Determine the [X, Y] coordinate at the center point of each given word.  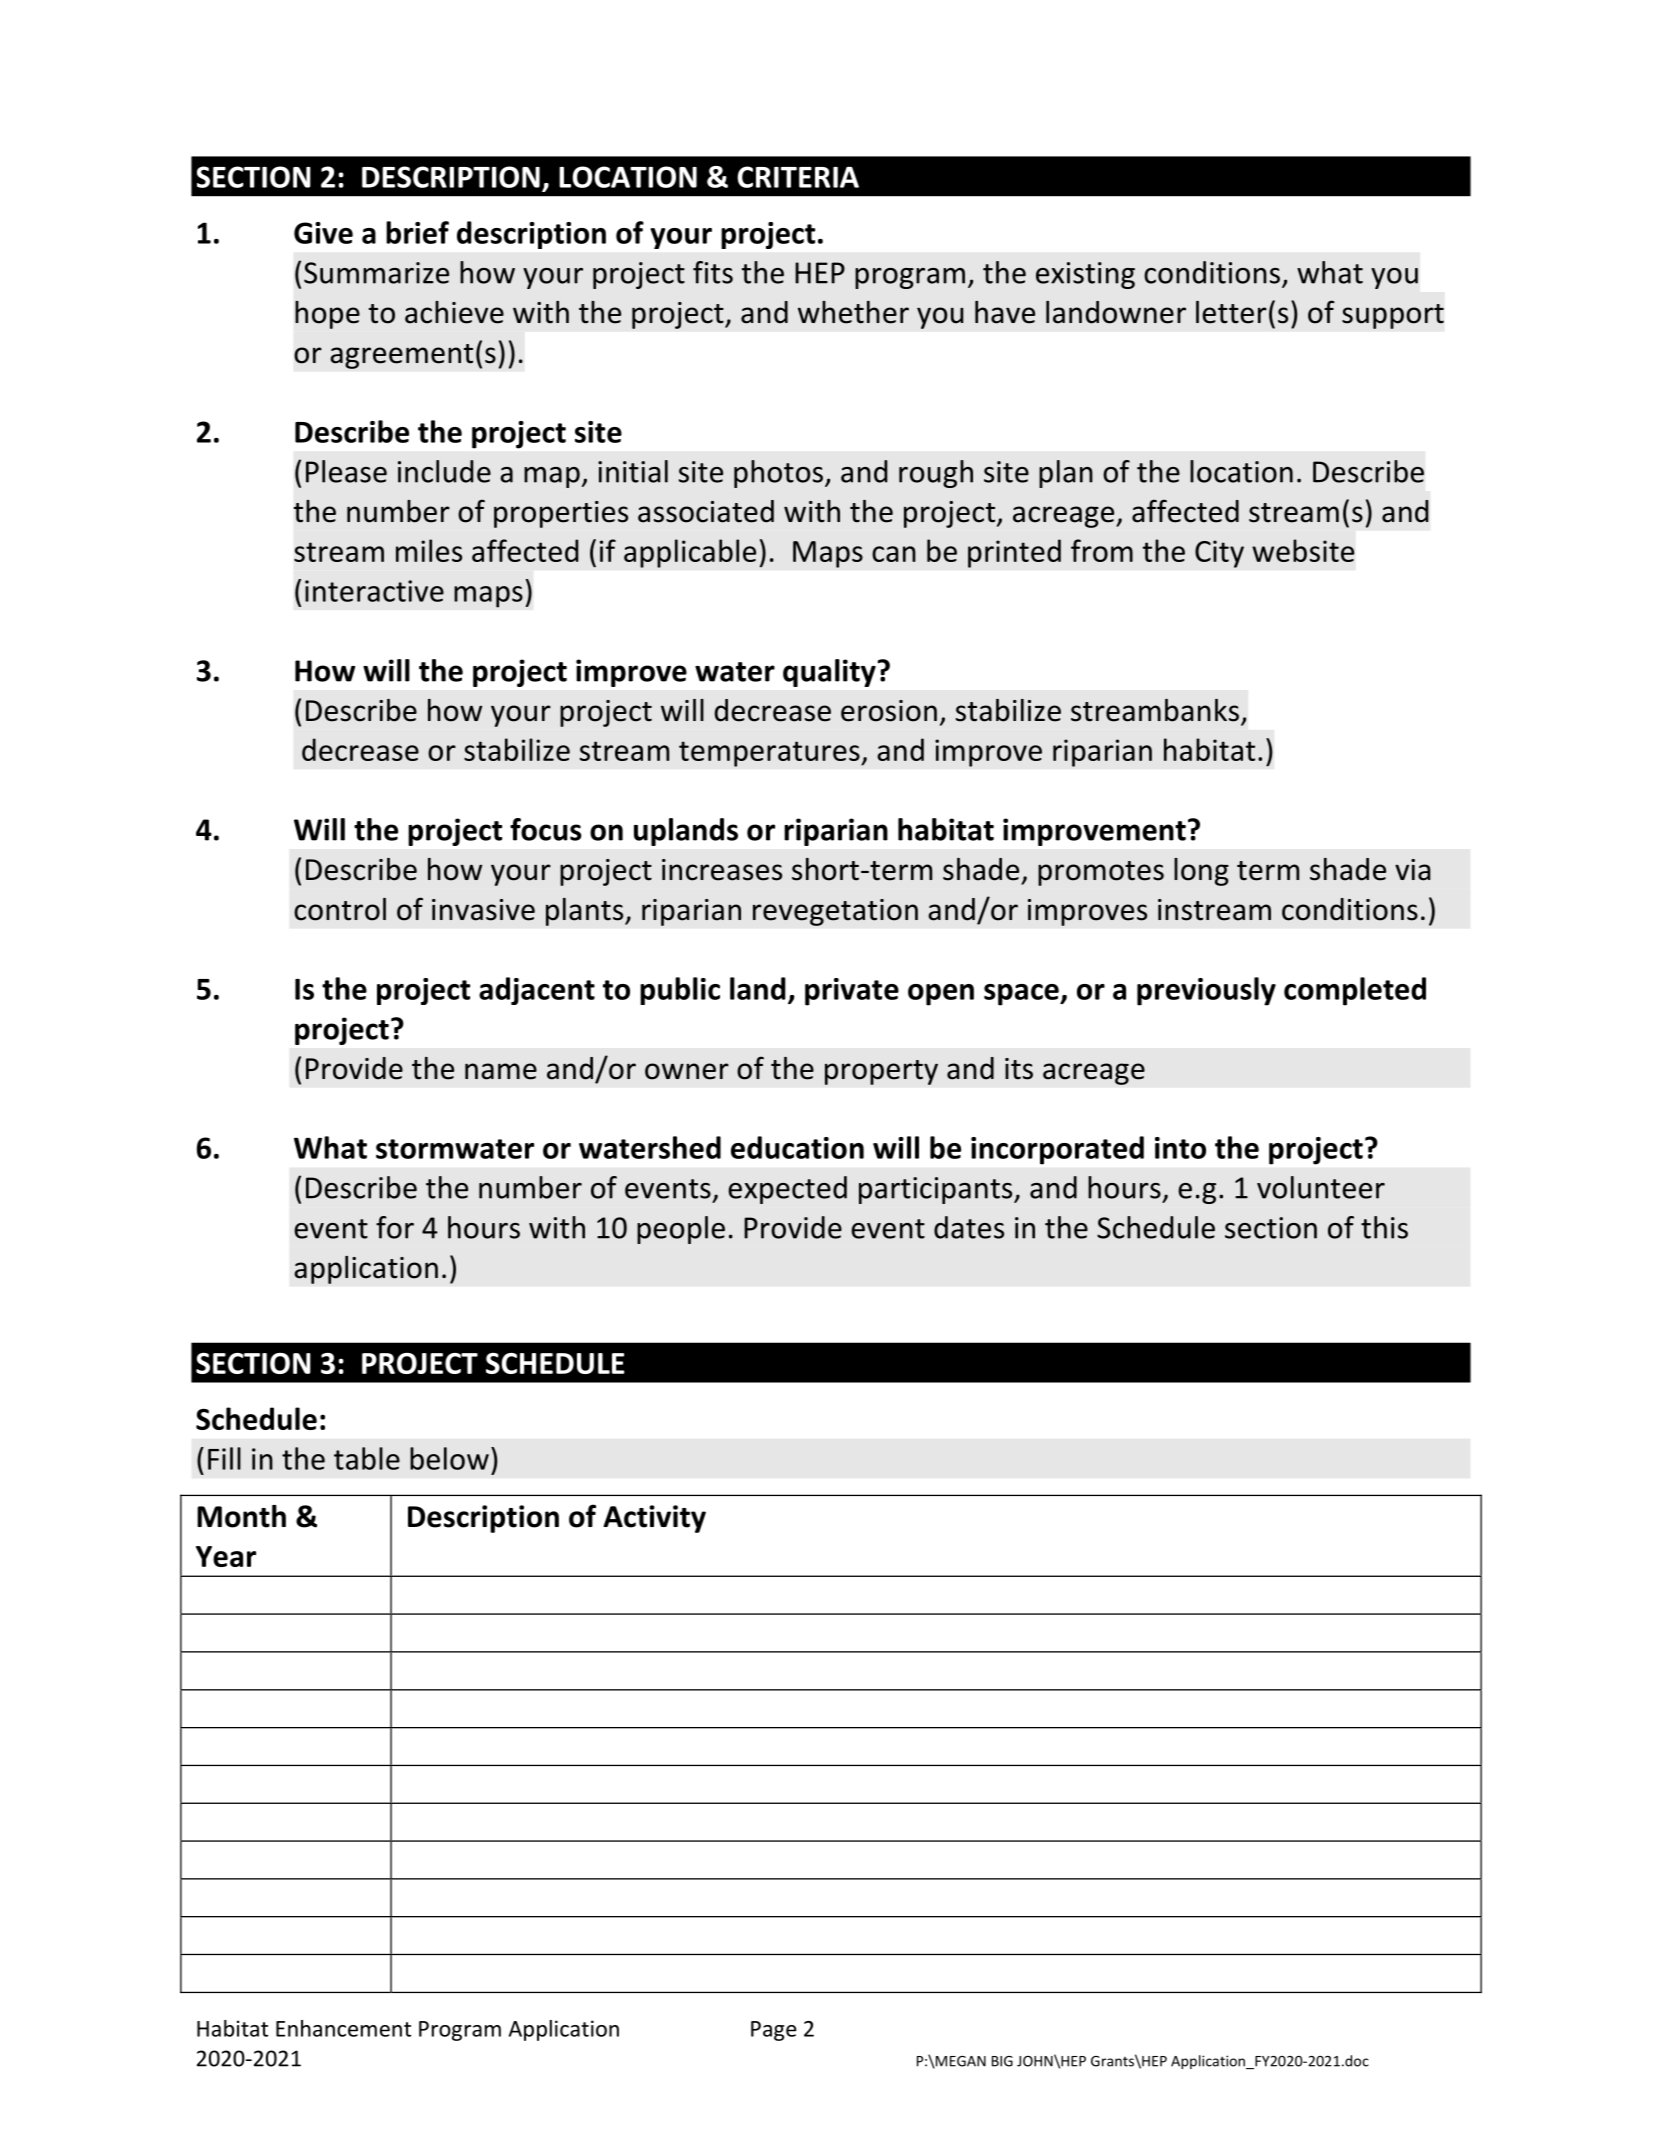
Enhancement [343, 2028]
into [1180, 1148]
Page [774, 2031]
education [797, 1147]
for [395, 1227]
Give [323, 233]
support [1393, 316]
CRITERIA [798, 177]
